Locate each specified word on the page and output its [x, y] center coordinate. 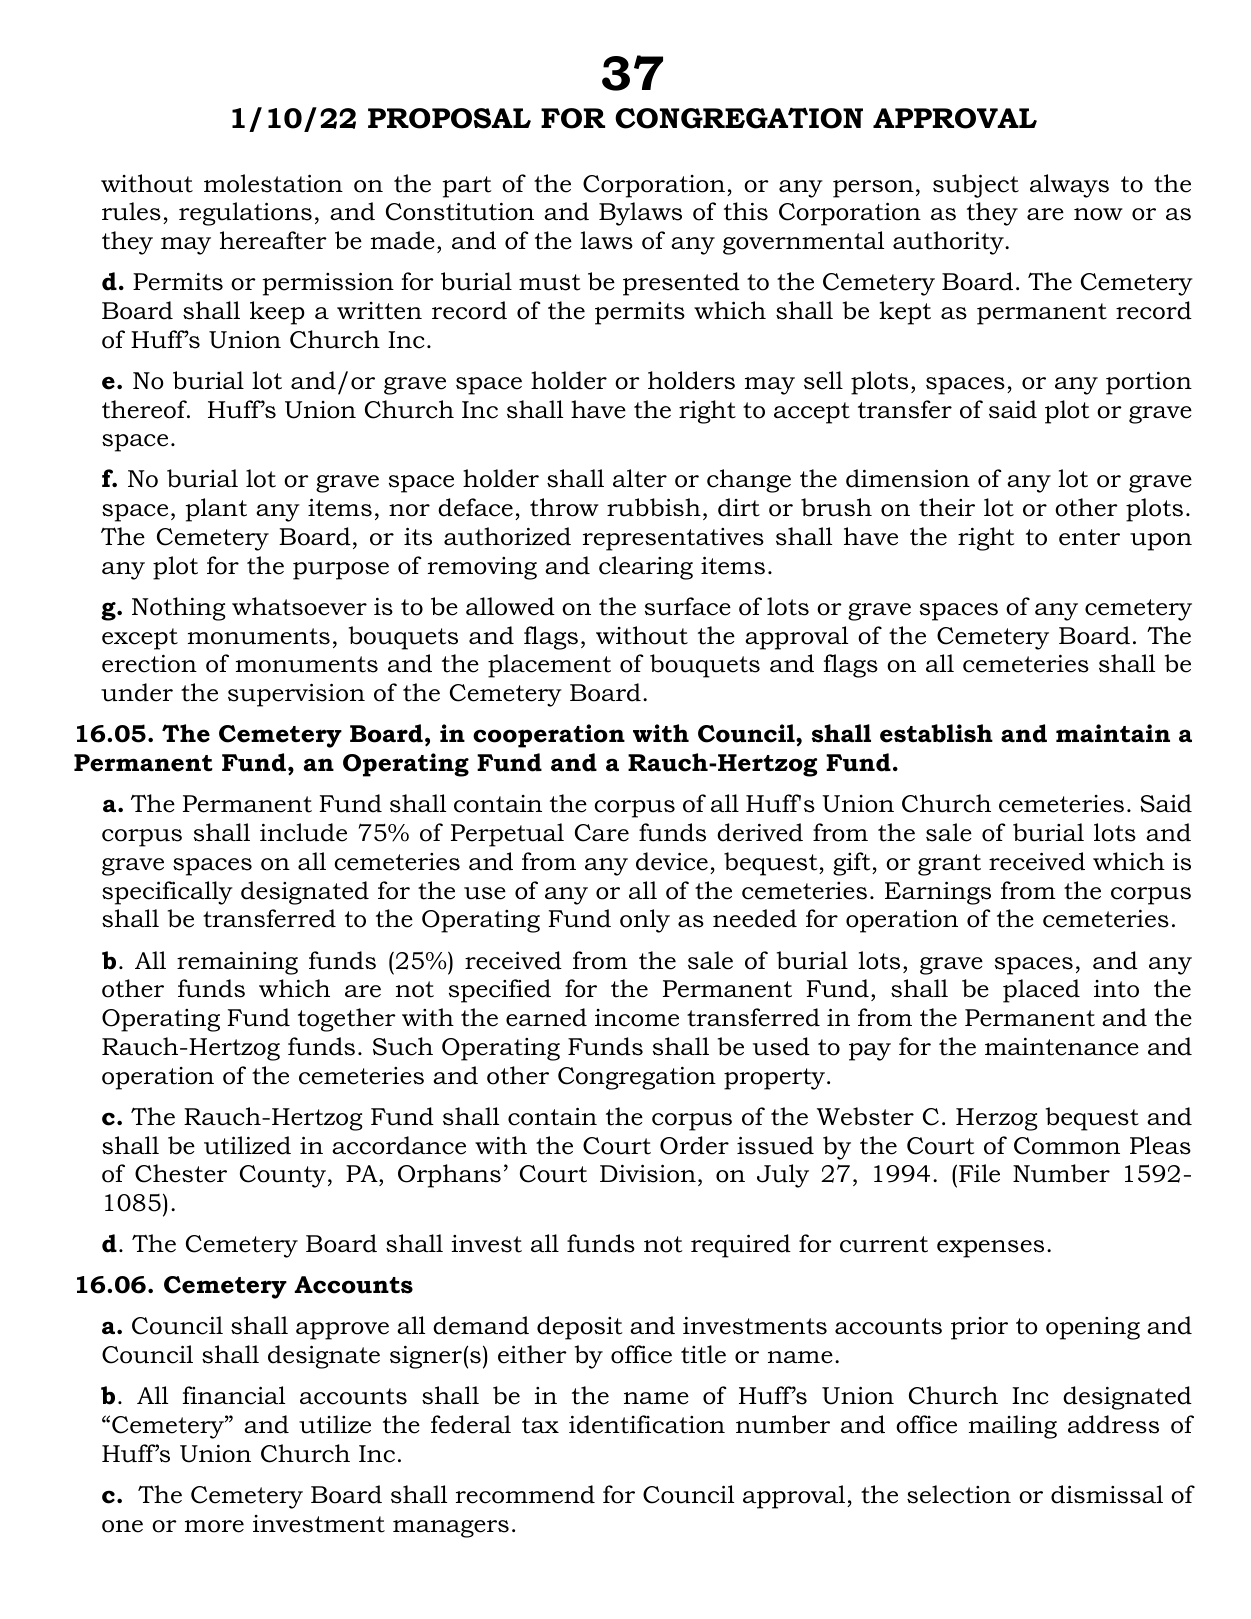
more [214, 1526]
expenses [990, 1249]
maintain [1113, 733]
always [1069, 186]
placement [549, 666]
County [284, 1176]
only [645, 921]
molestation [273, 183]
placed [1041, 991]
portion [1149, 383]
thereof [145, 409]
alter [640, 478]
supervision [296, 695]
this [746, 211]
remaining [237, 963]
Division [648, 1173]
